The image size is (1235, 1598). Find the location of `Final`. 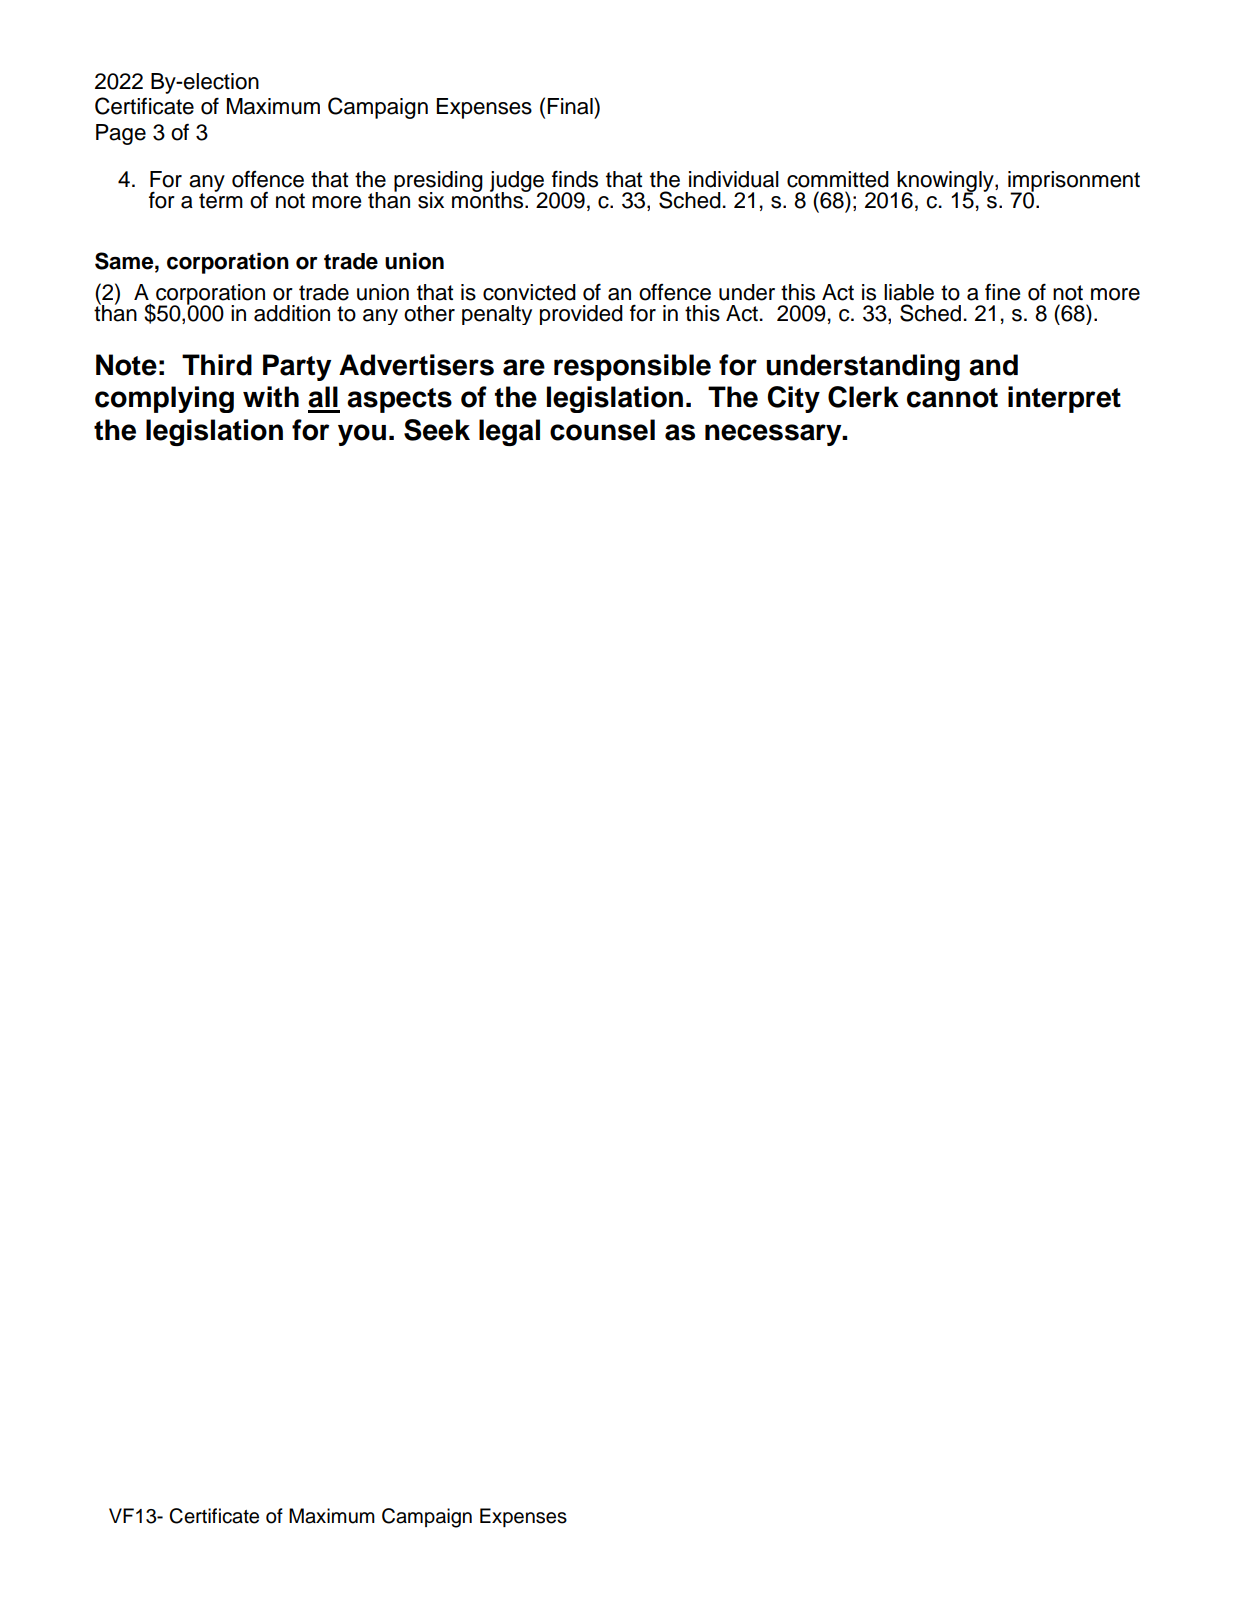

Final is located at coordinates (571, 106).
